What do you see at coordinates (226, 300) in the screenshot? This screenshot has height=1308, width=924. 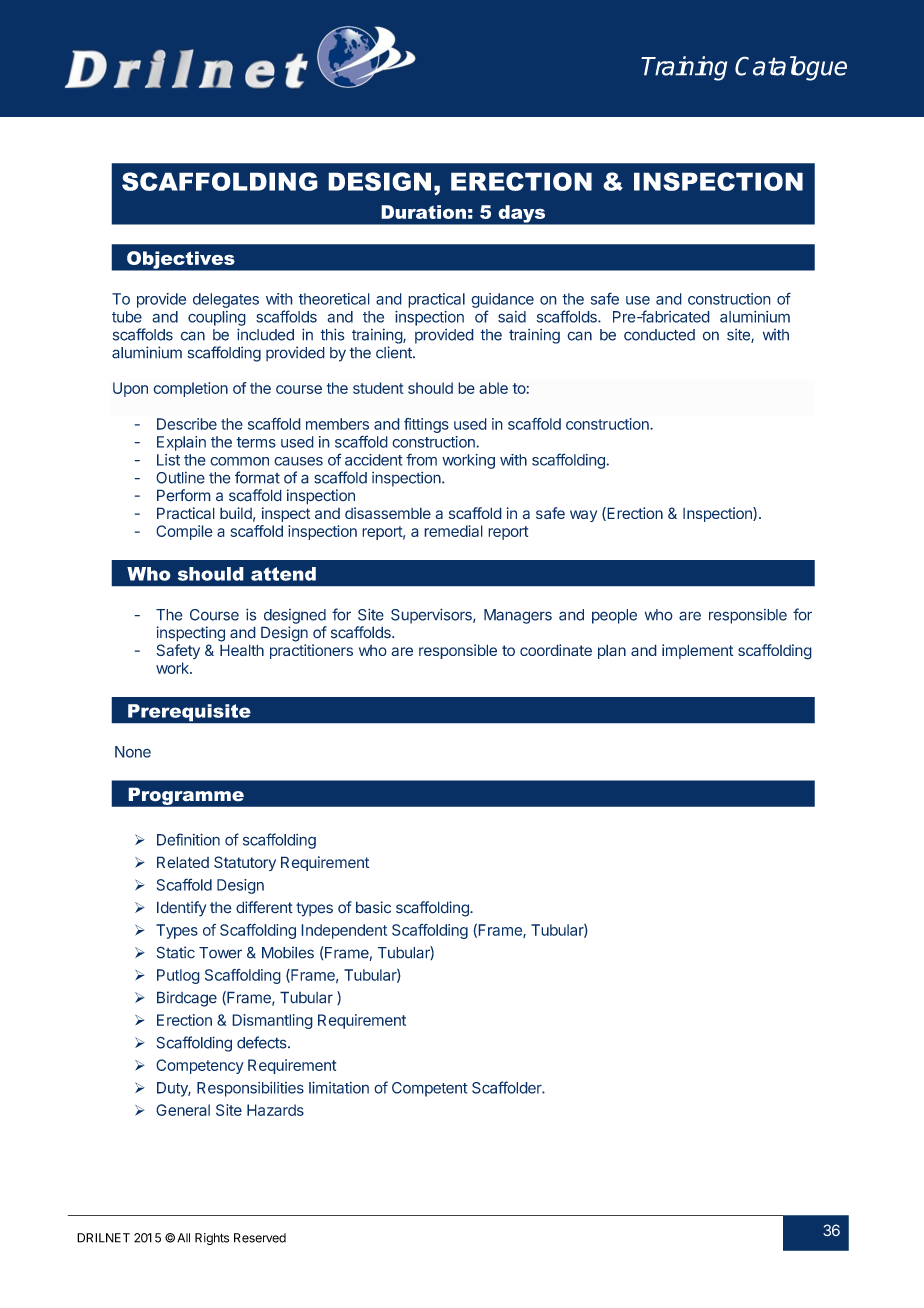 I see `delegates` at bounding box center [226, 300].
